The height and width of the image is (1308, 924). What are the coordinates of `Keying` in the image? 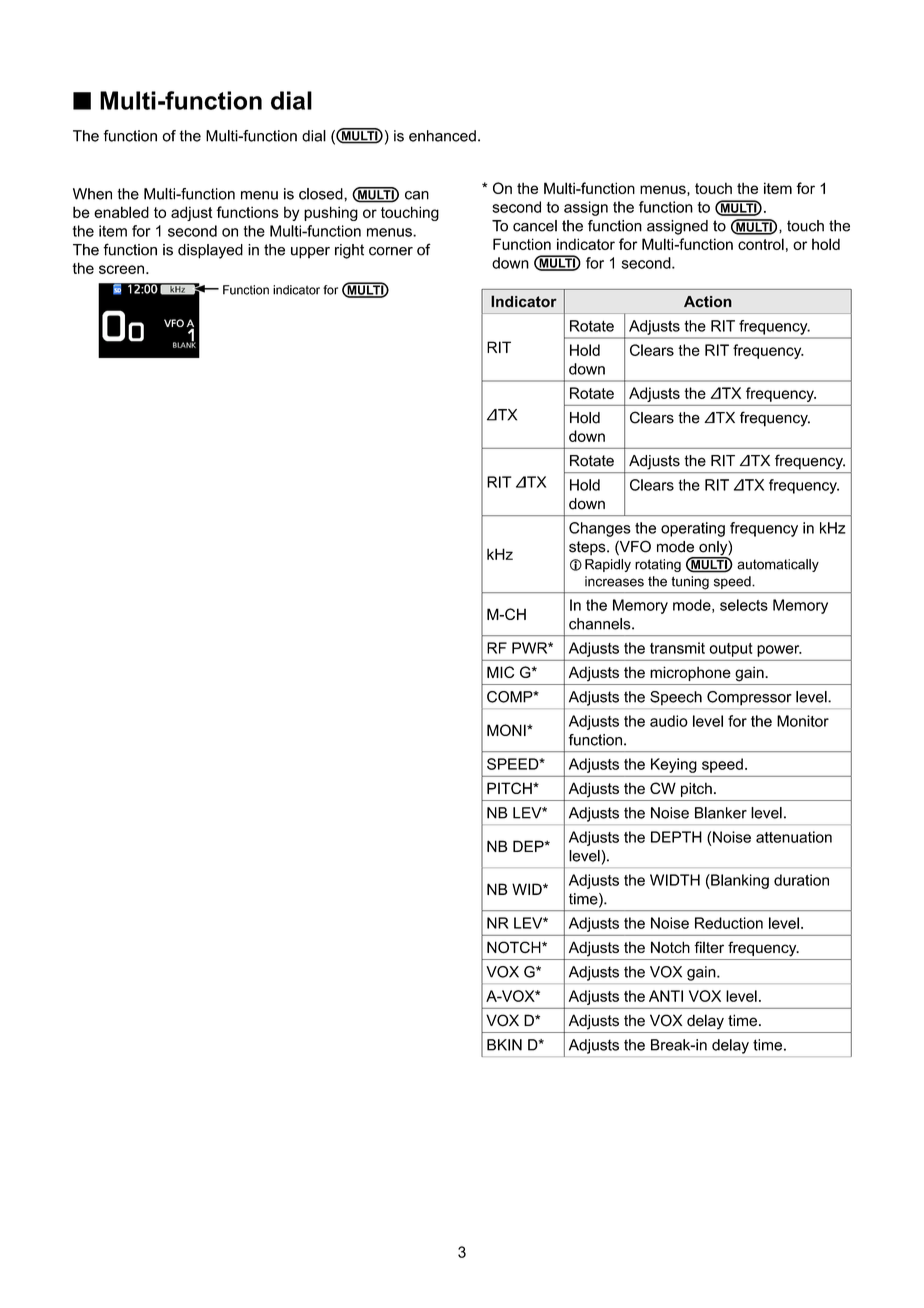 It's located at (674, 765).
